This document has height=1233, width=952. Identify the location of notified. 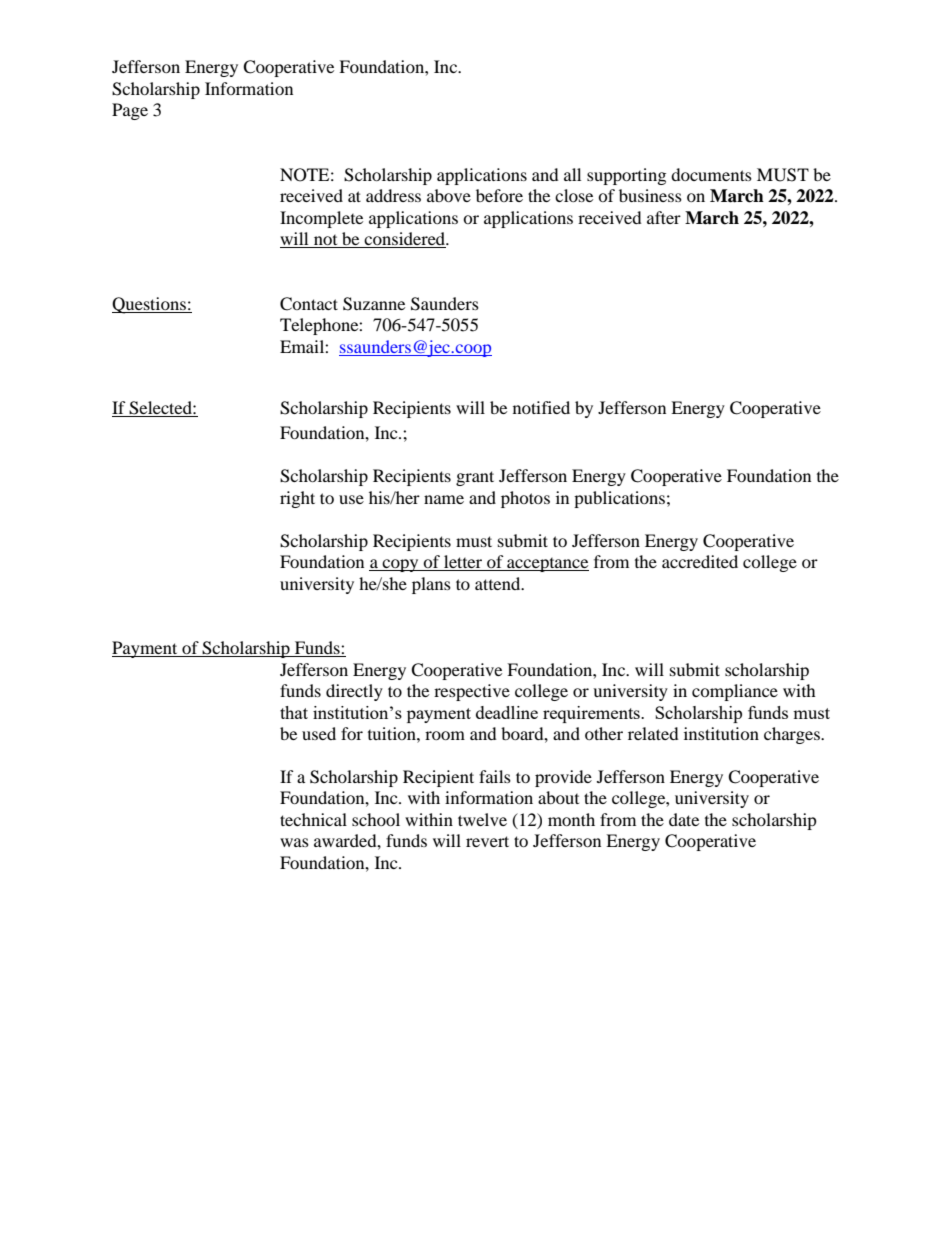
(541, 407).
